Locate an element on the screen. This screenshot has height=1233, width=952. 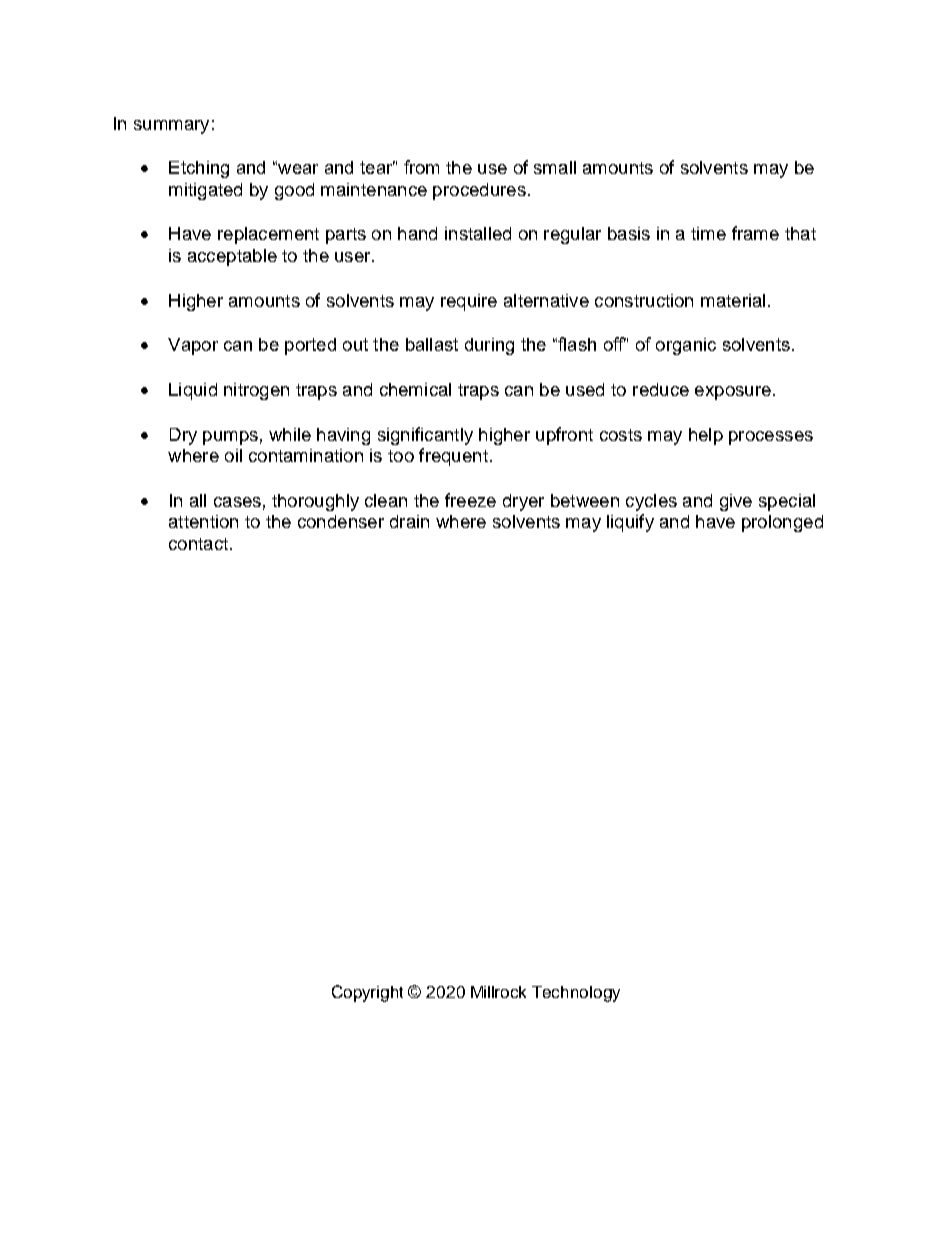
liquify is located at coordinates (630, 523).
